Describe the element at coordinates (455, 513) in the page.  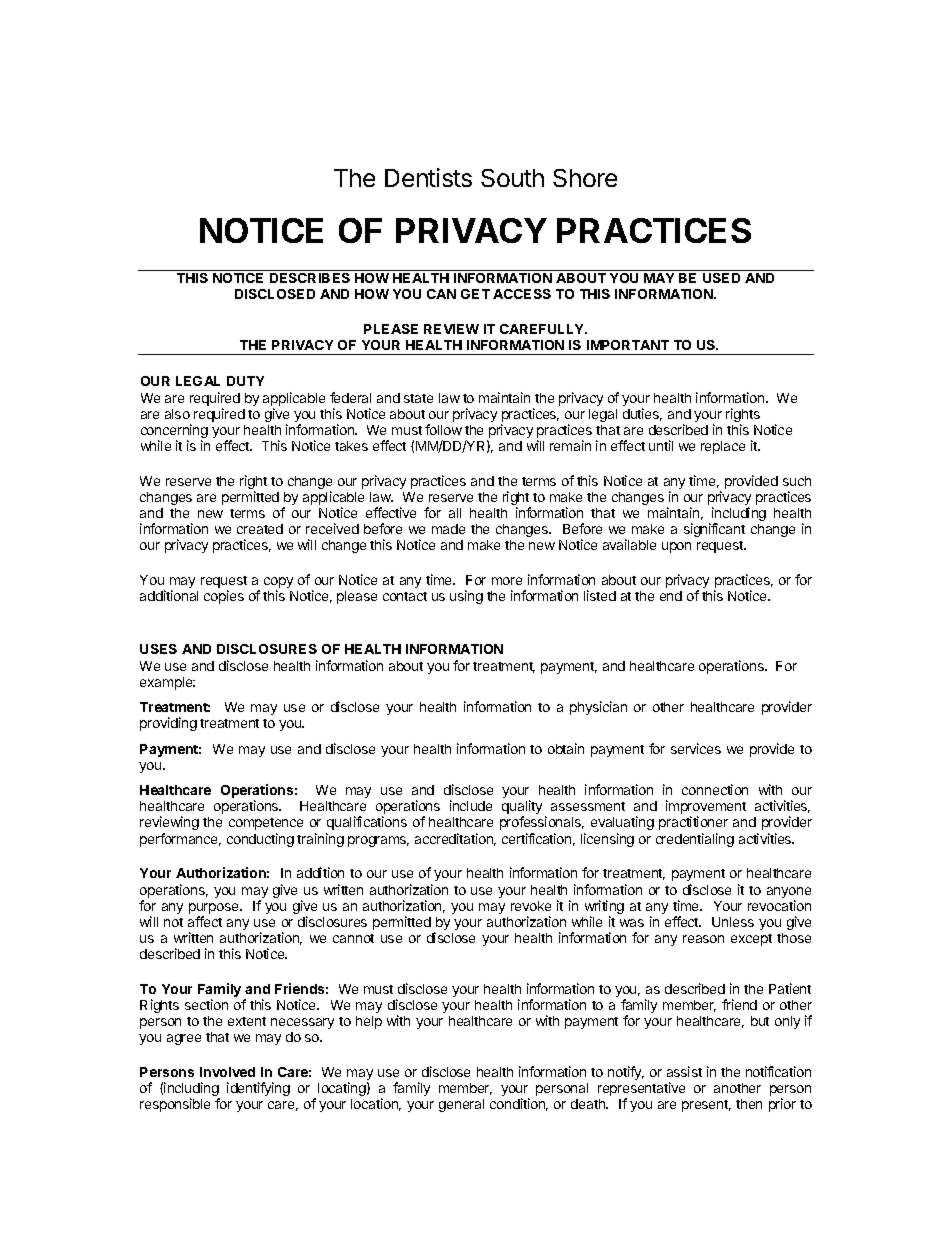
I see `all` at that location.
